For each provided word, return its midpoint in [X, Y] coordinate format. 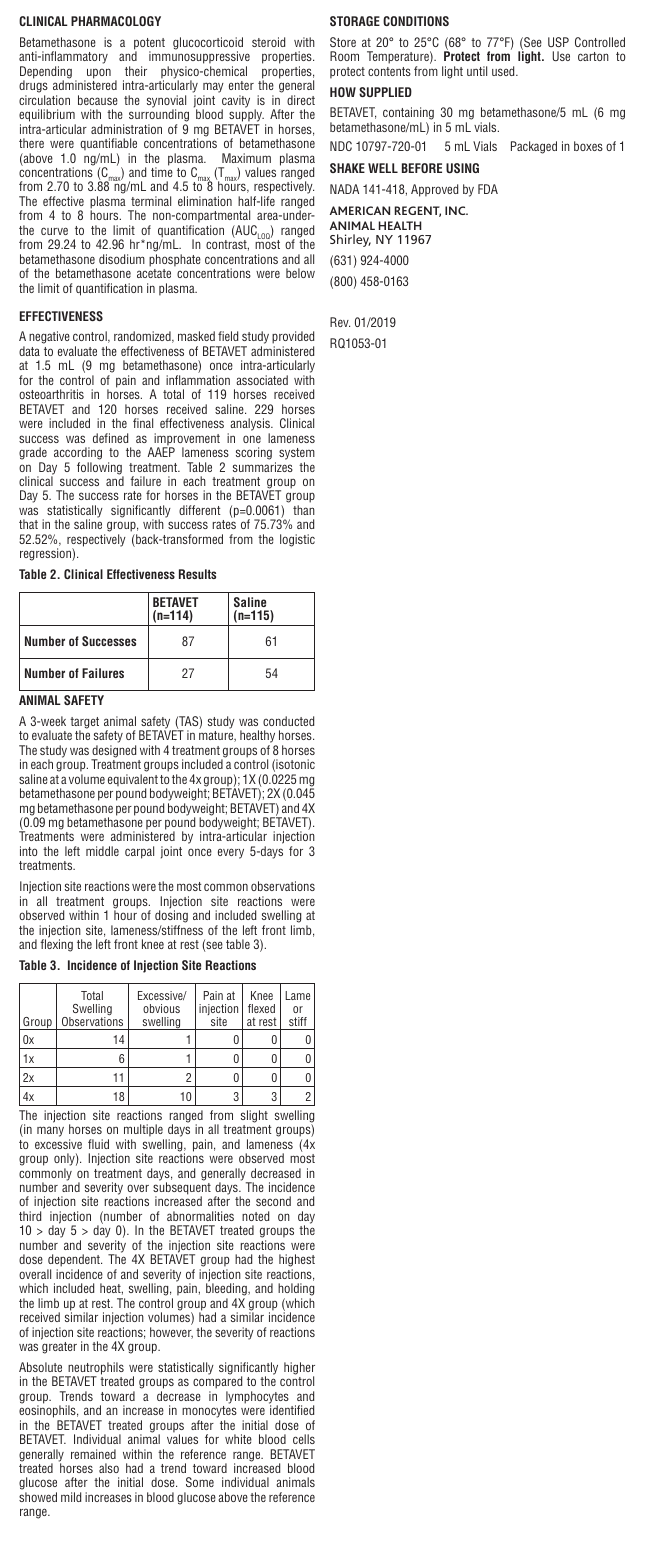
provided [293, 339]
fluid [98, 1144]
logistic [297, 540]
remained [93, 1454]
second [273, 1201]
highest [297, 1262]
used [504, 71]
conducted [288, 721]
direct [301, 100]
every [231, 853]
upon [98, 74]
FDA [488, 189]
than [304, 510]
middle [102, 851]
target [84, 724]
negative [49, 337]
